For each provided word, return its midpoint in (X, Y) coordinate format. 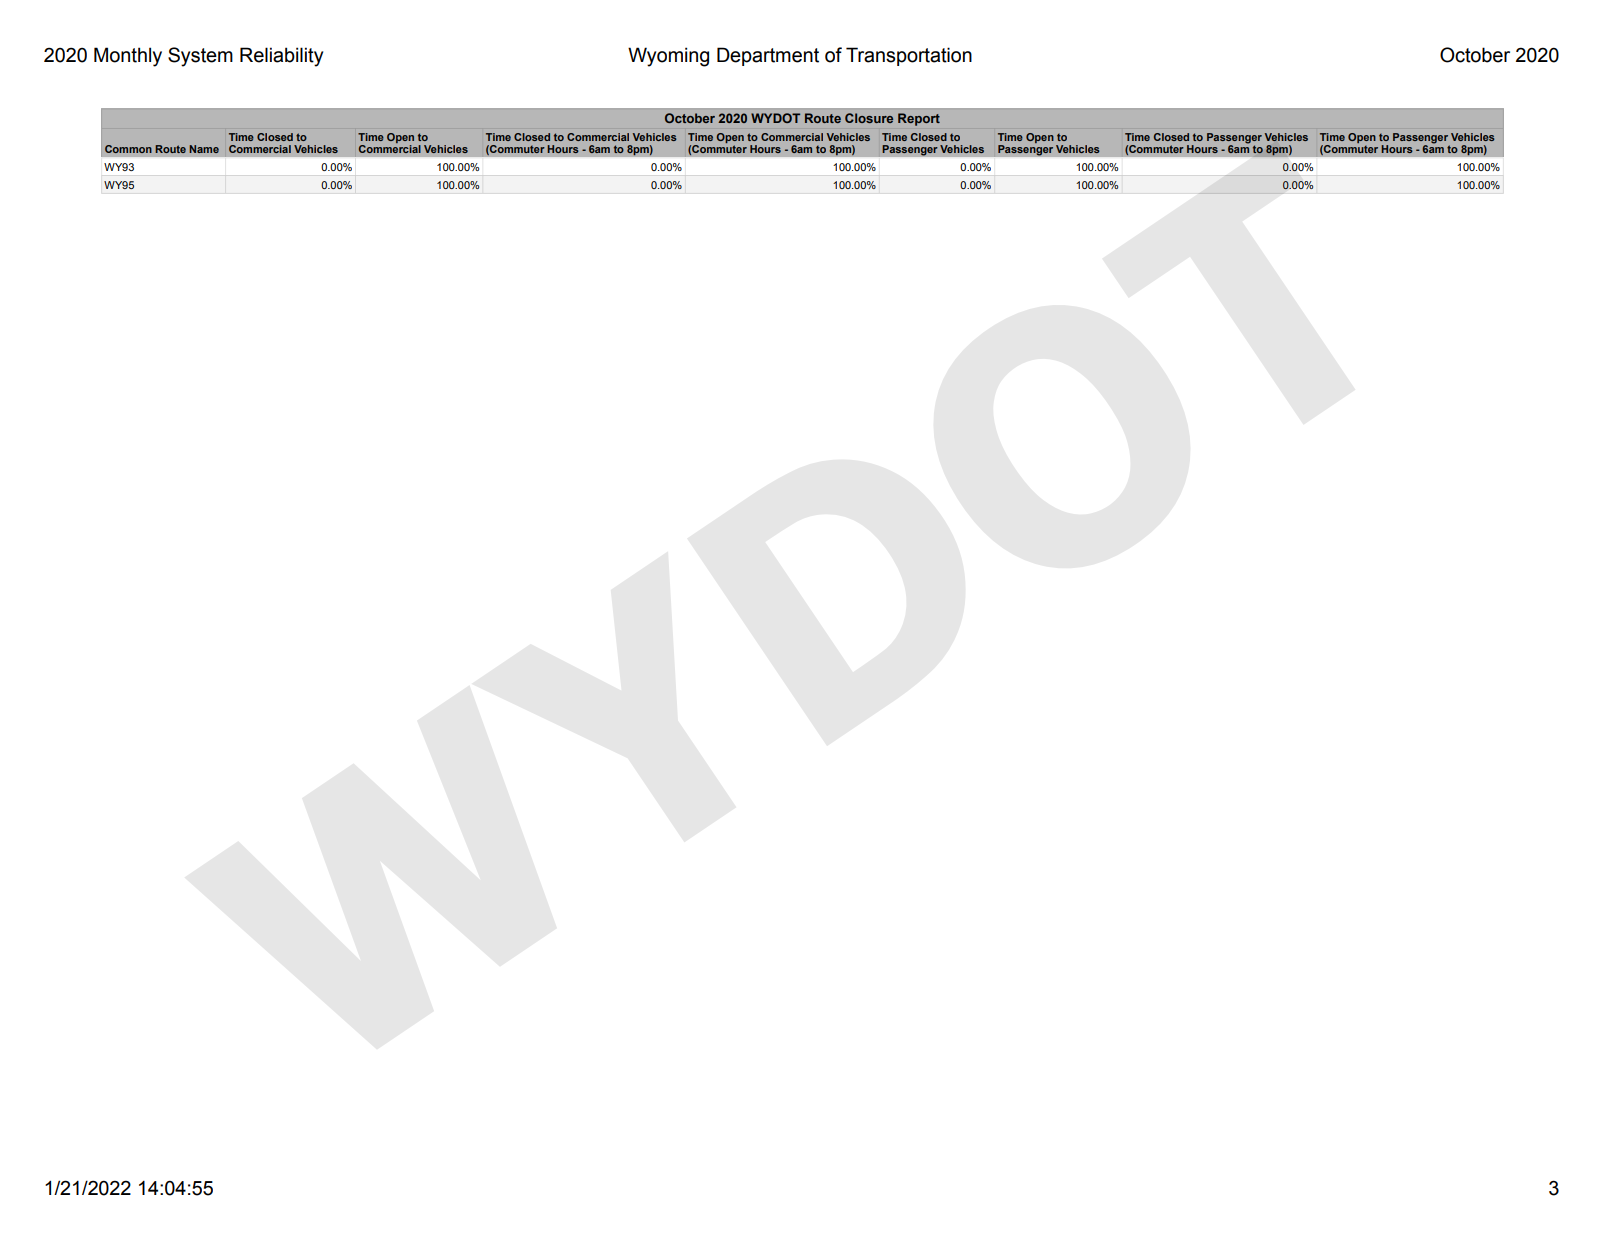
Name (204, 149)
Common (128, 149)
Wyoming (668, 57)
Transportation (909, 56)
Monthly (128, 57)
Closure (869, 118)
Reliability (281, 57)
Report (919, 119)
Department (768, 56)
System (200, 57)
